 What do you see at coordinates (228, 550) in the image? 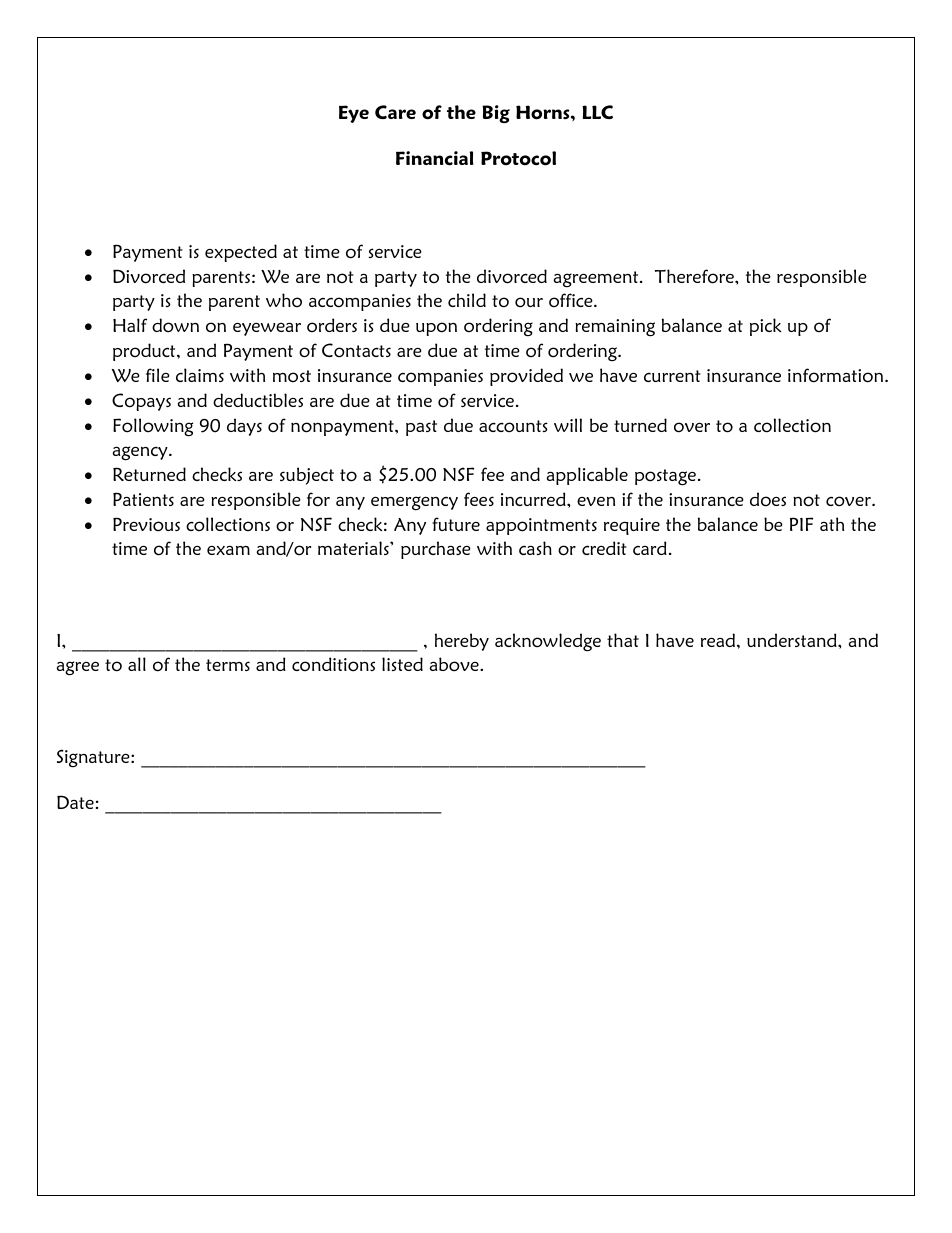
I see `exam` at bounding box center [228, 550].
